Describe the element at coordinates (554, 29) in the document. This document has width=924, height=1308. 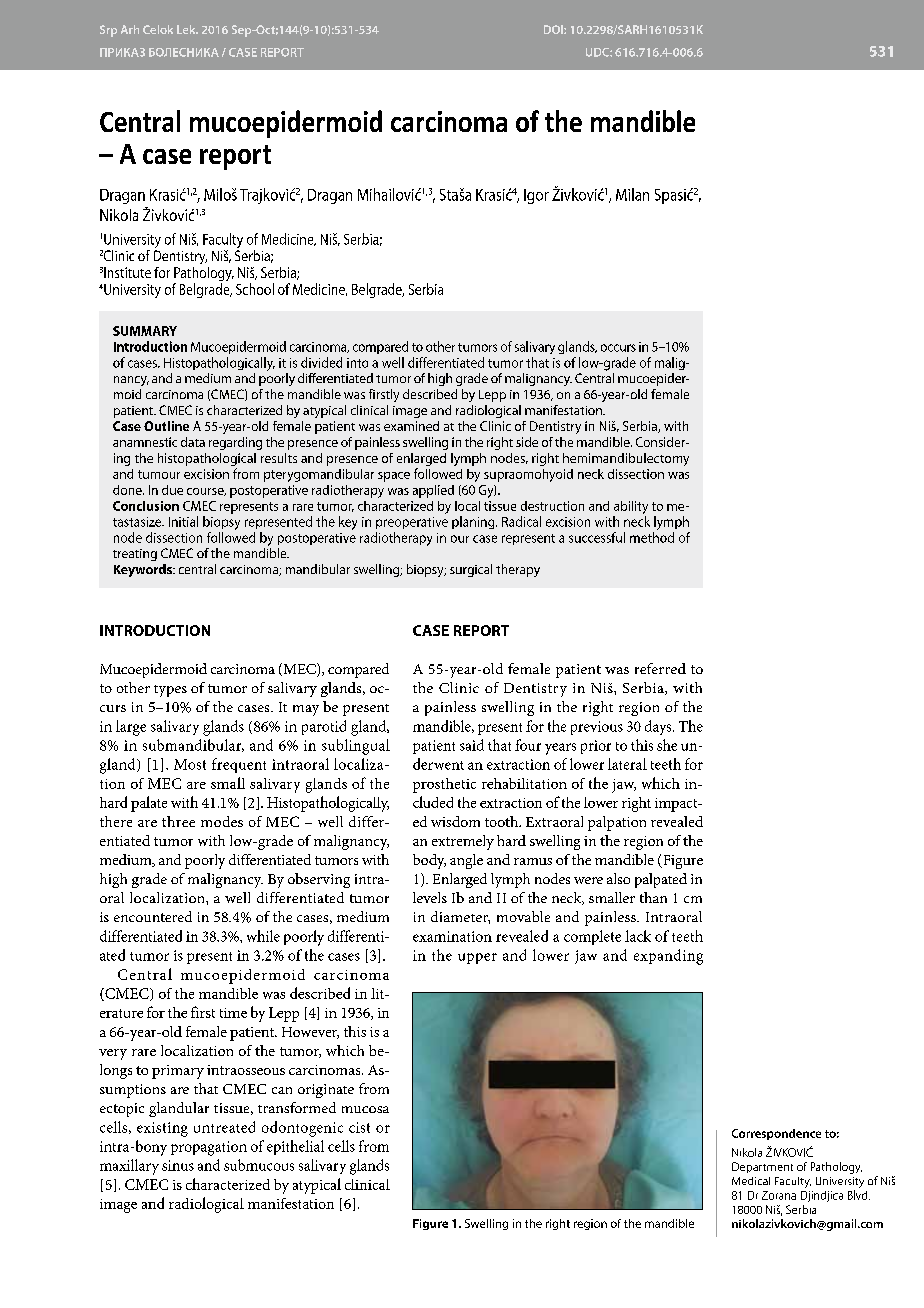
I see `DOI` at that location.
